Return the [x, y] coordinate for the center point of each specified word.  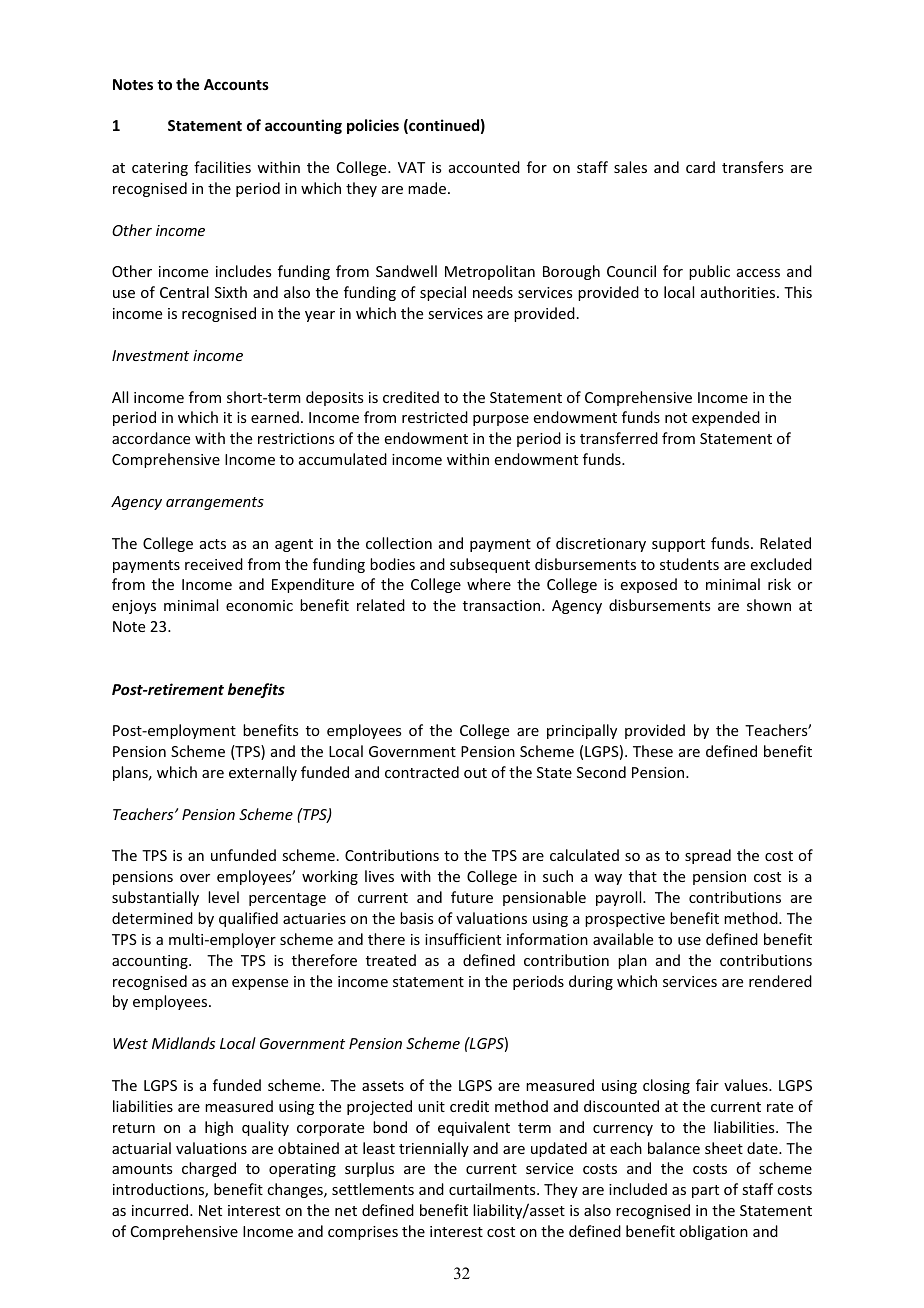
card [700, 167]
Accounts [236, 84]
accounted [484, 167]
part [705, 1191]
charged [209, 1169]
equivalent [474, 1128]
